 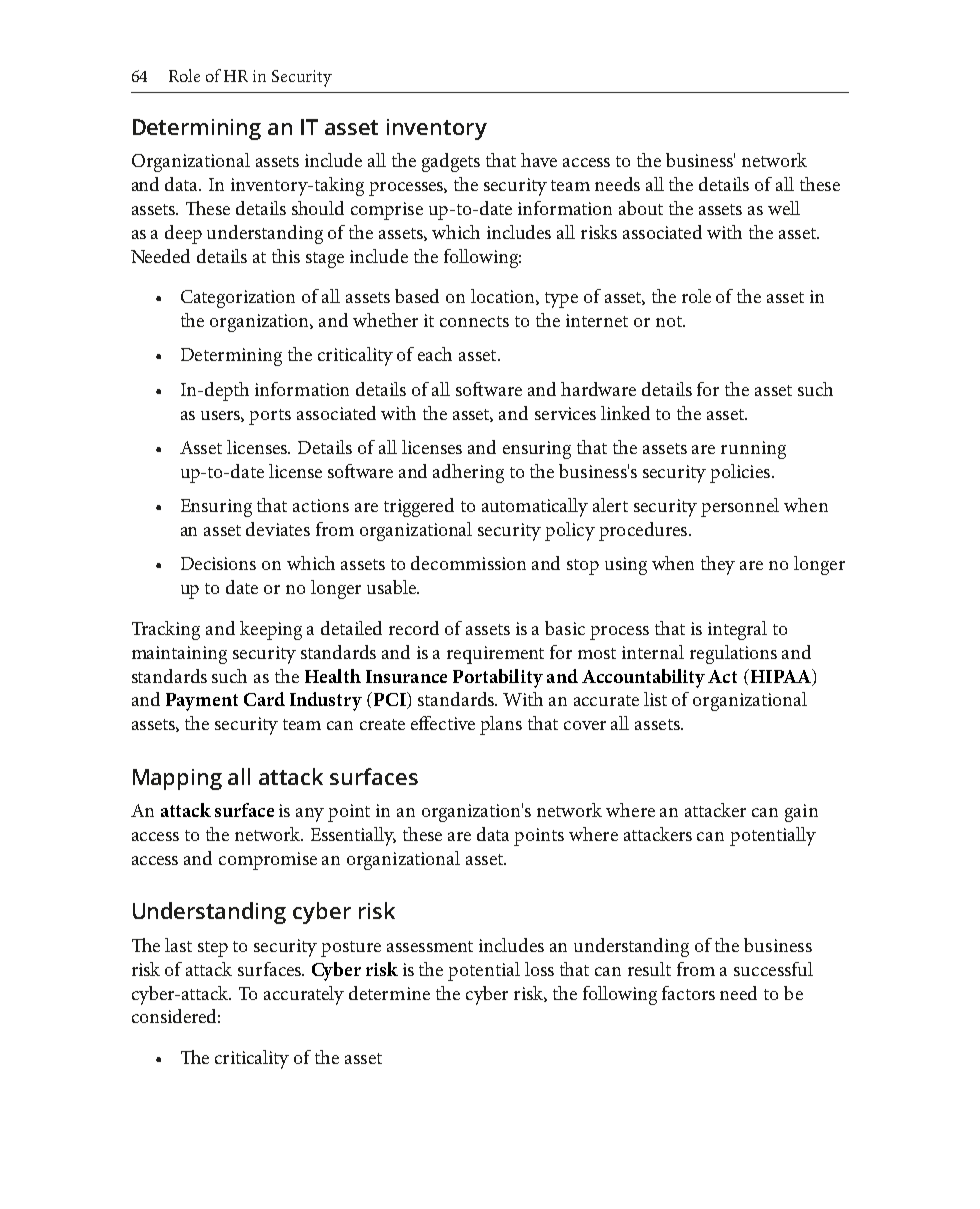 What do you see at coordinates (670, 321) in the screenshot?
I see `not` at bounding box center [670, 321].
